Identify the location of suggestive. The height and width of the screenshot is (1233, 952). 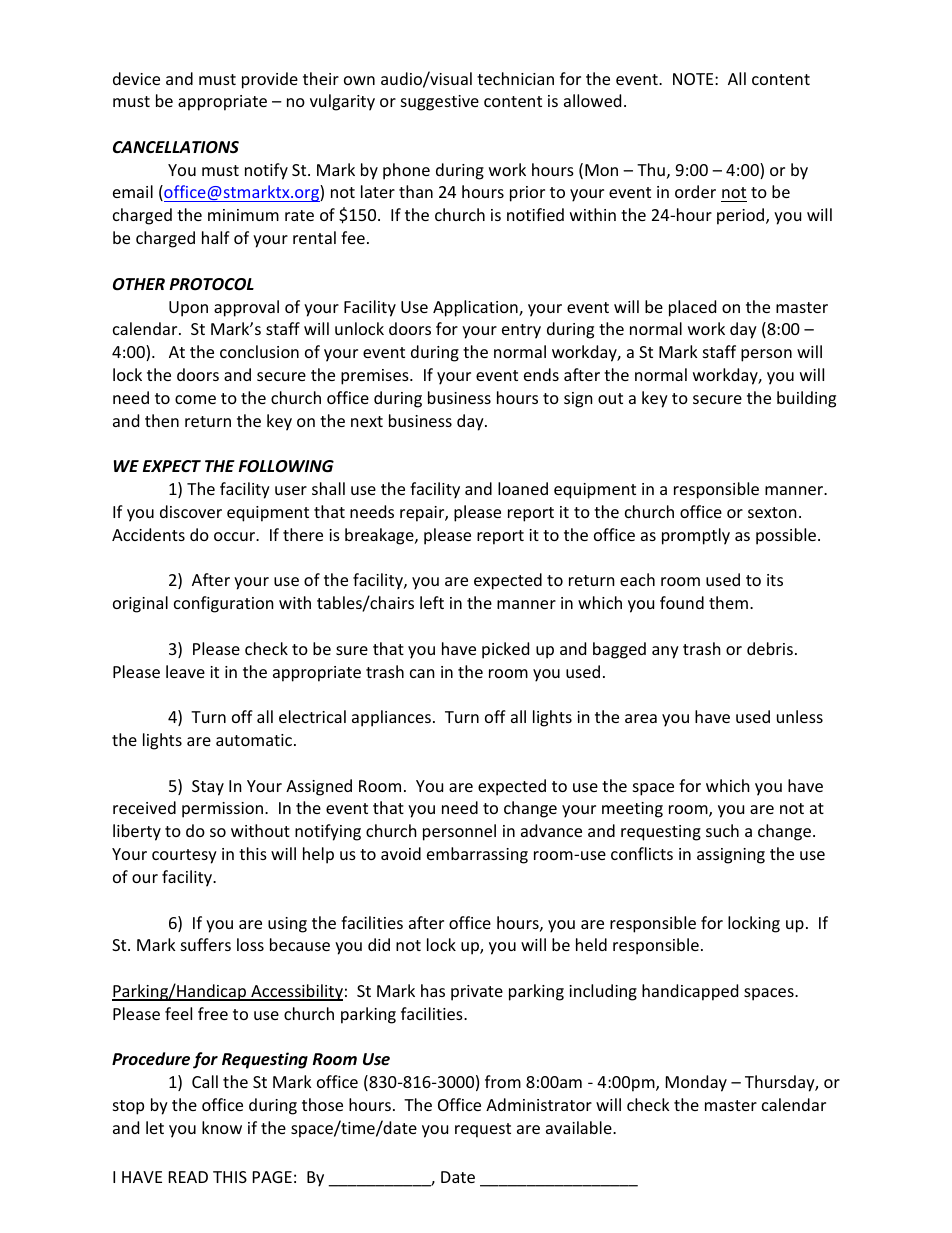
(440, 103).
